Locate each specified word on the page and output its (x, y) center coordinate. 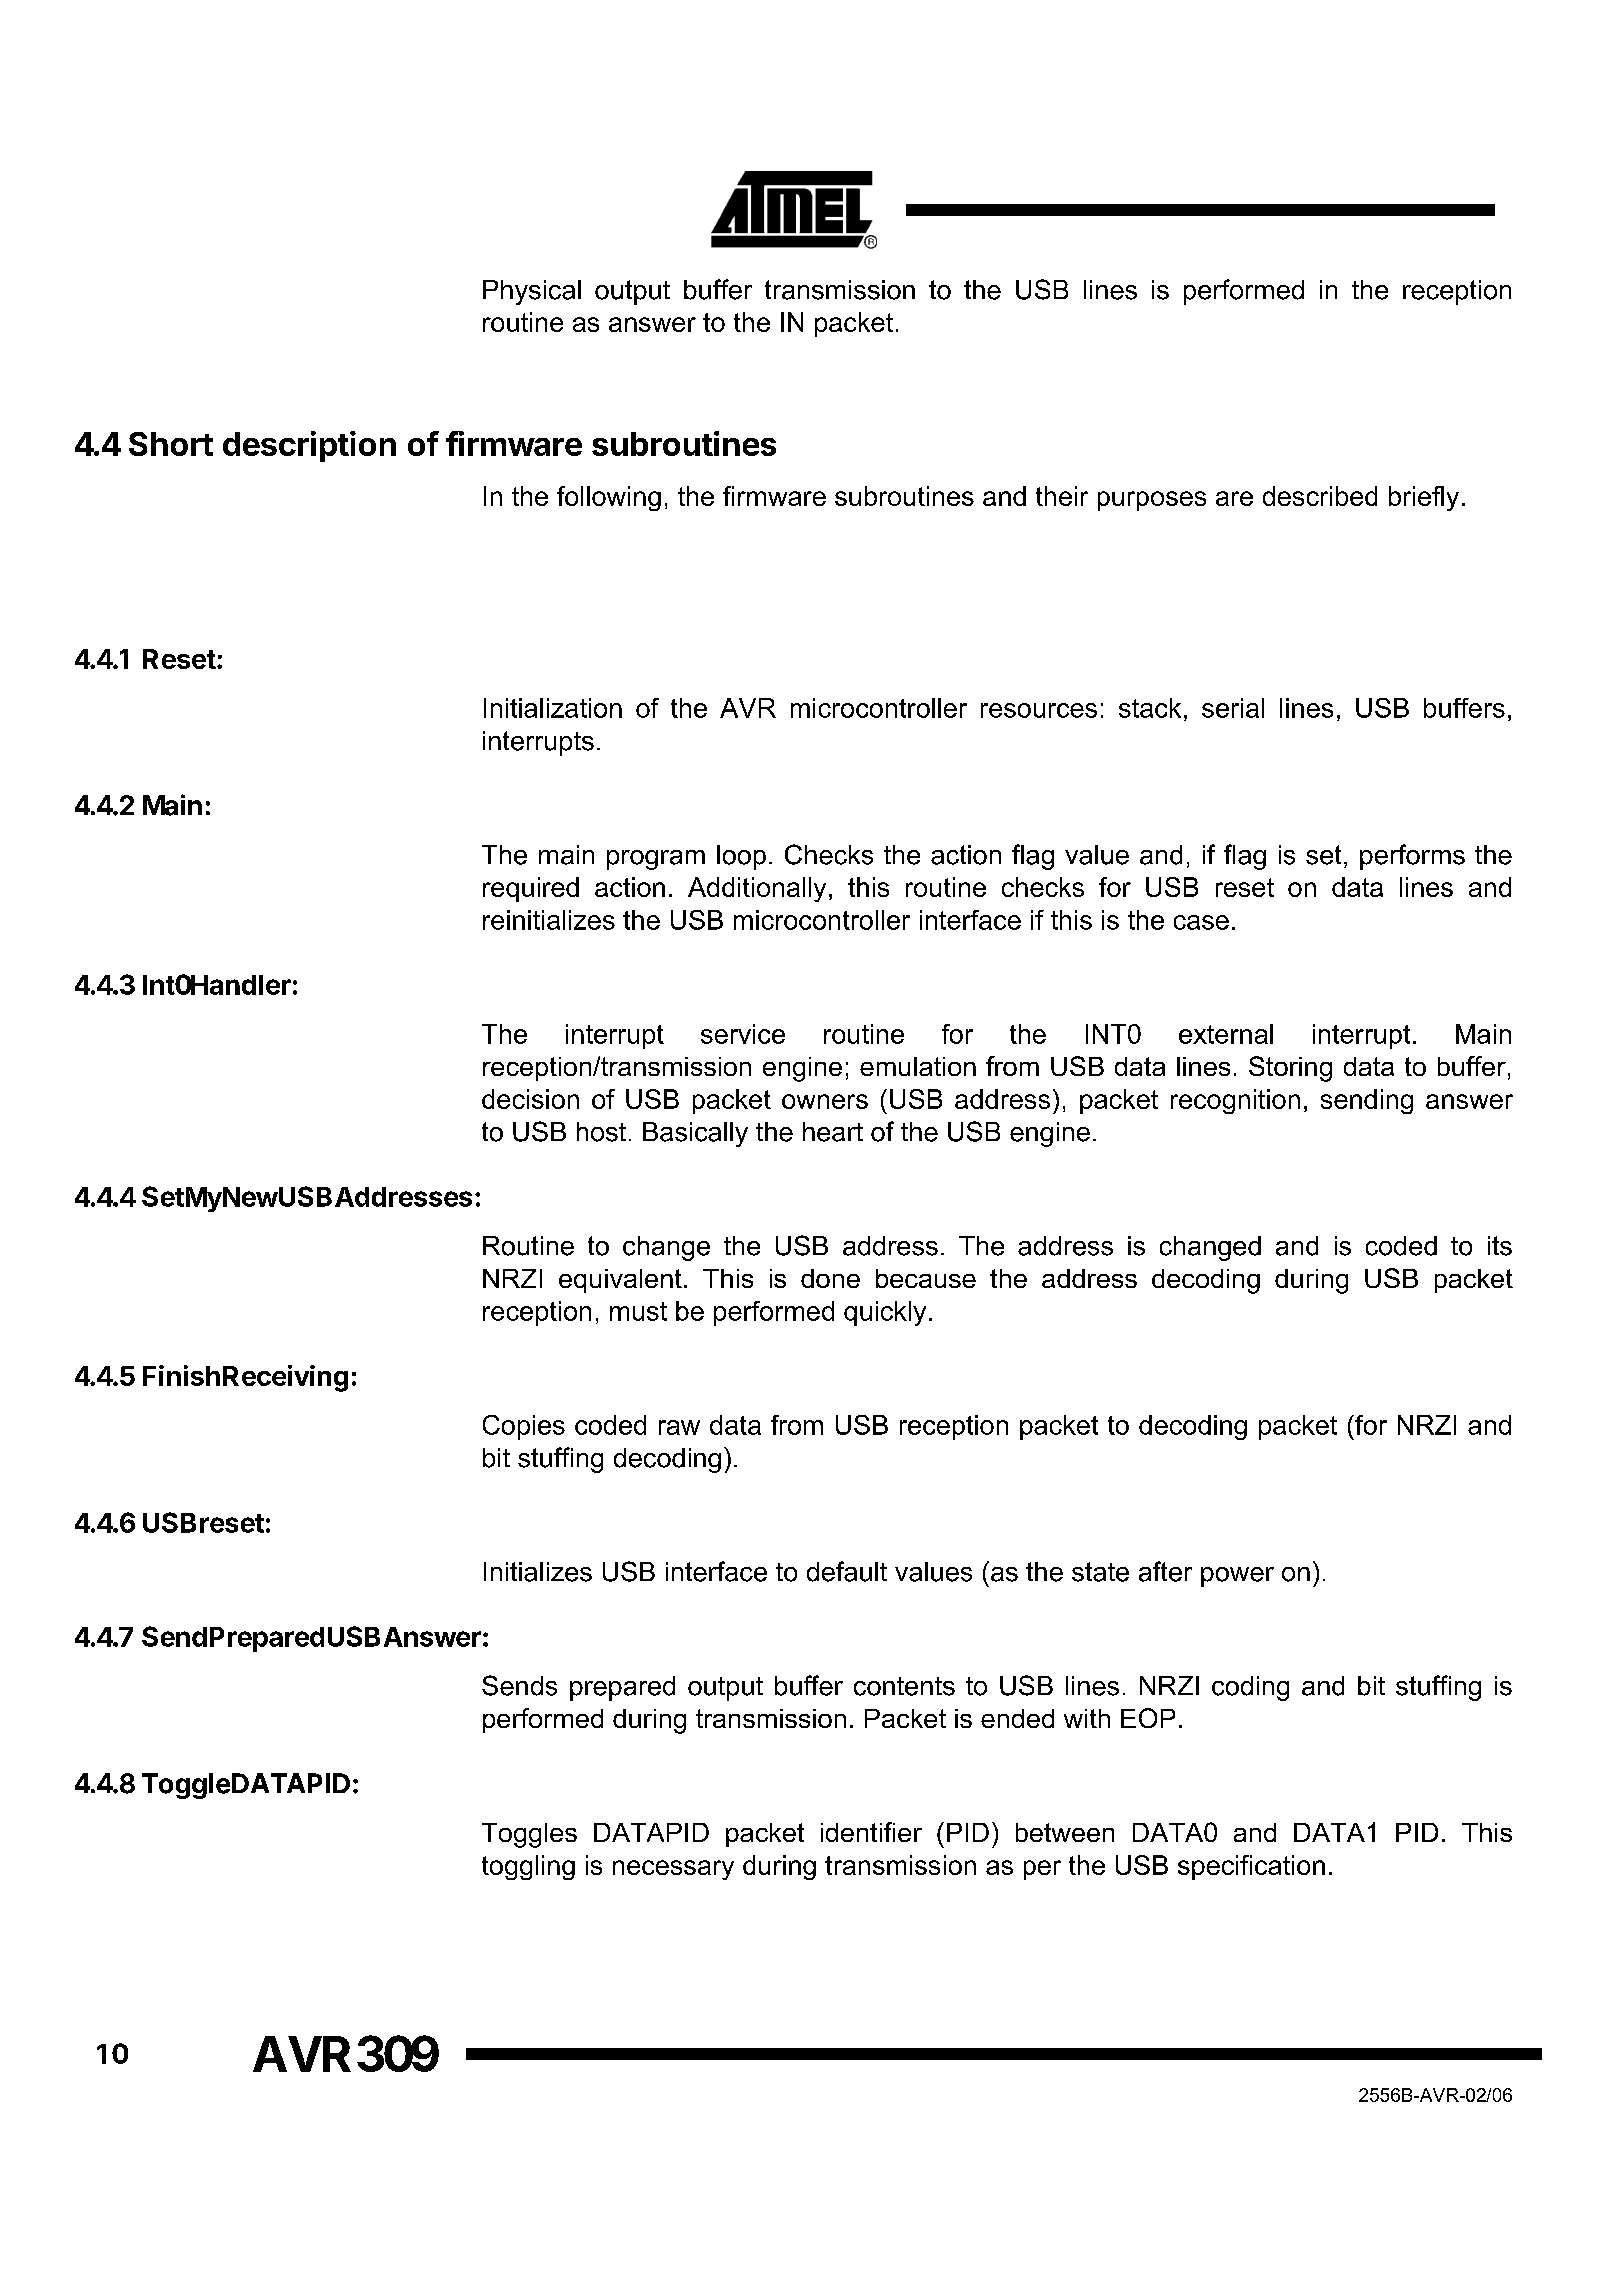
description (309, 446)
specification (1251, 1867)
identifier (871, 1832)
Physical (532, 292)
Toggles (529, 1835)
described (1320, 496)
